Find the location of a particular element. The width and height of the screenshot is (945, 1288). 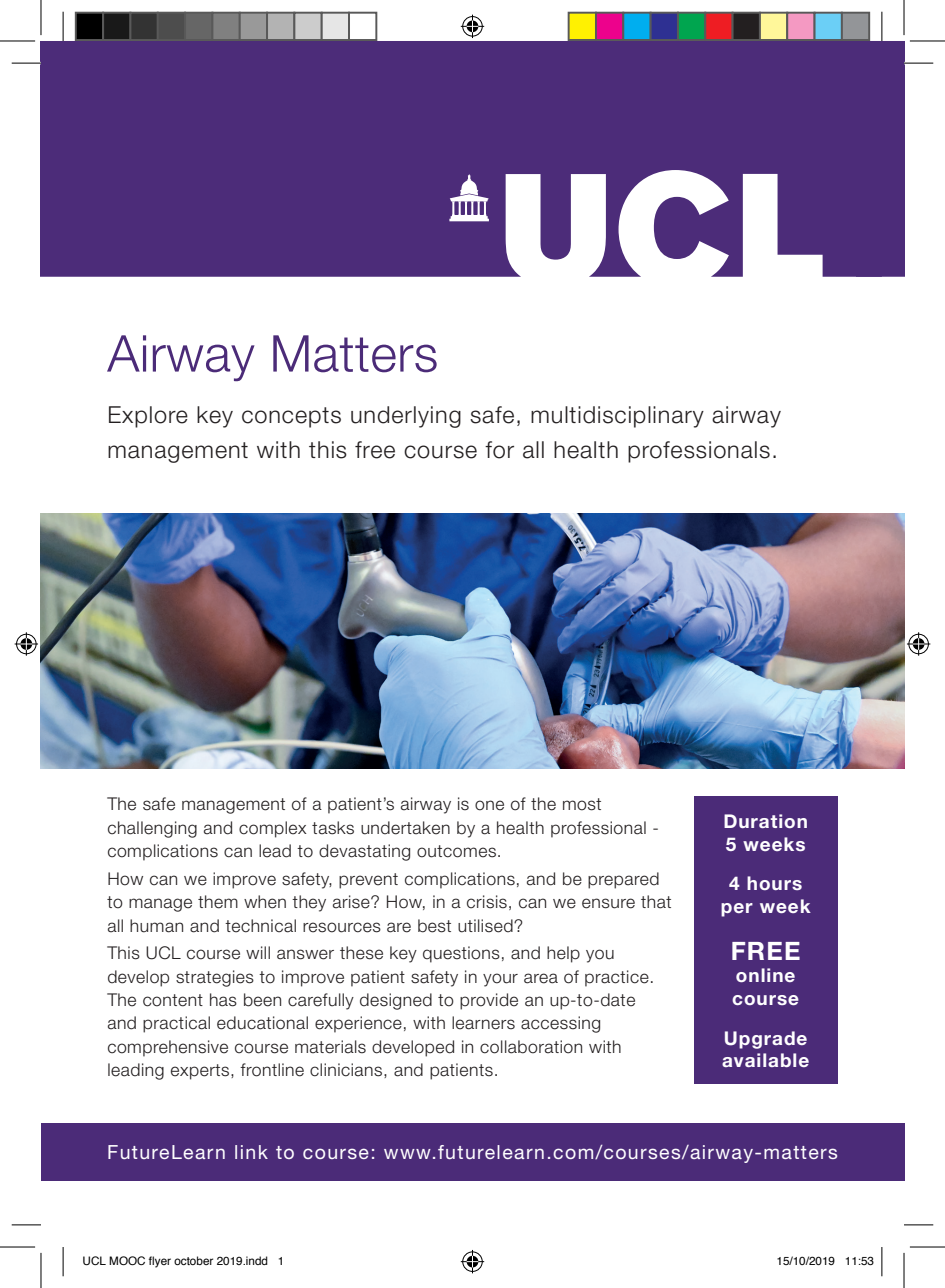

link is located at coordinates (251, 1152).
